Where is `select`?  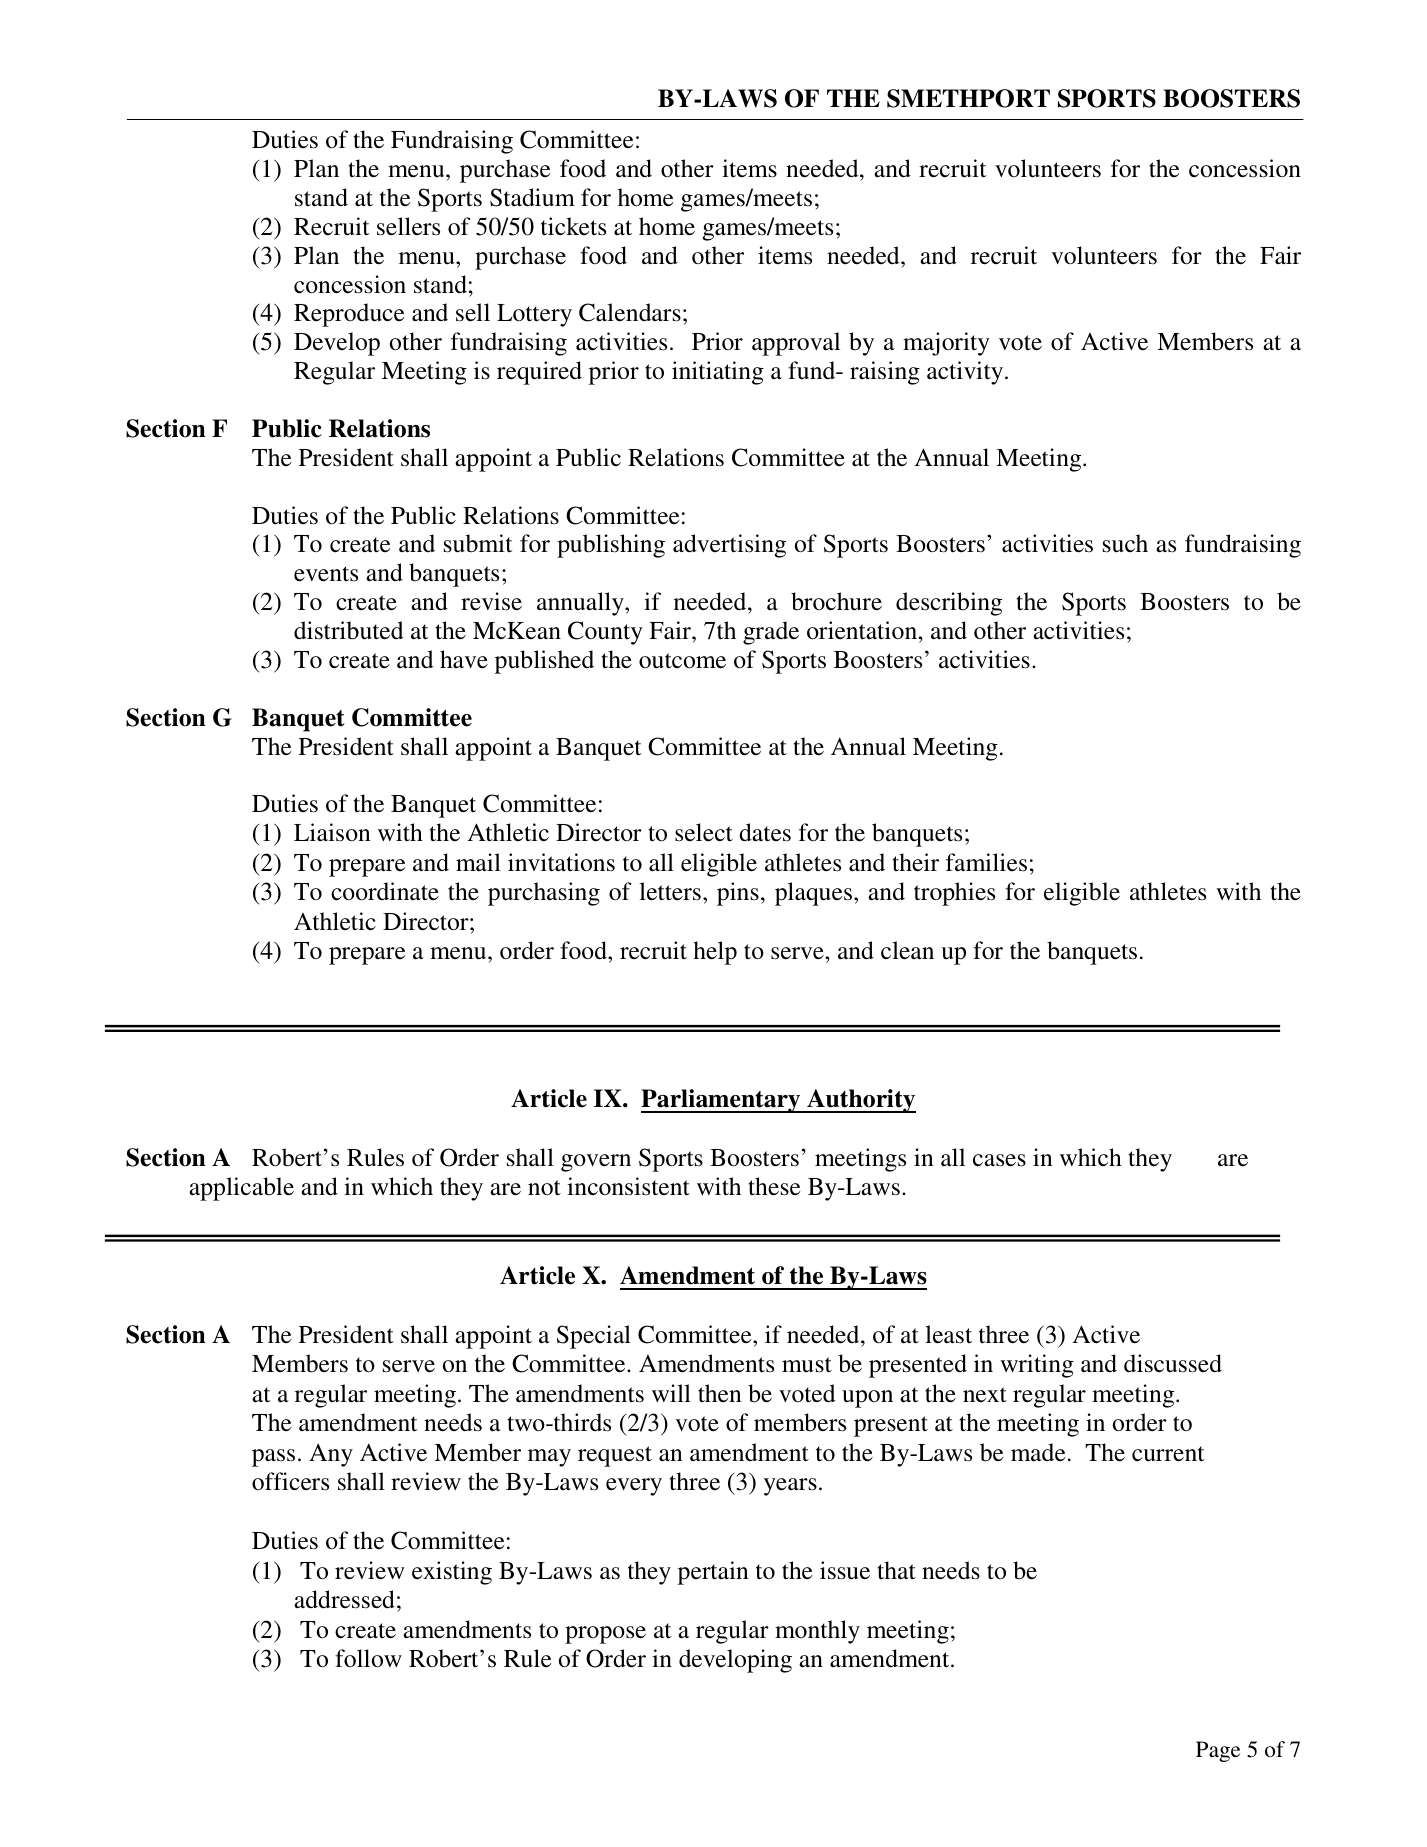
select is located at coordinates (704, 832).
